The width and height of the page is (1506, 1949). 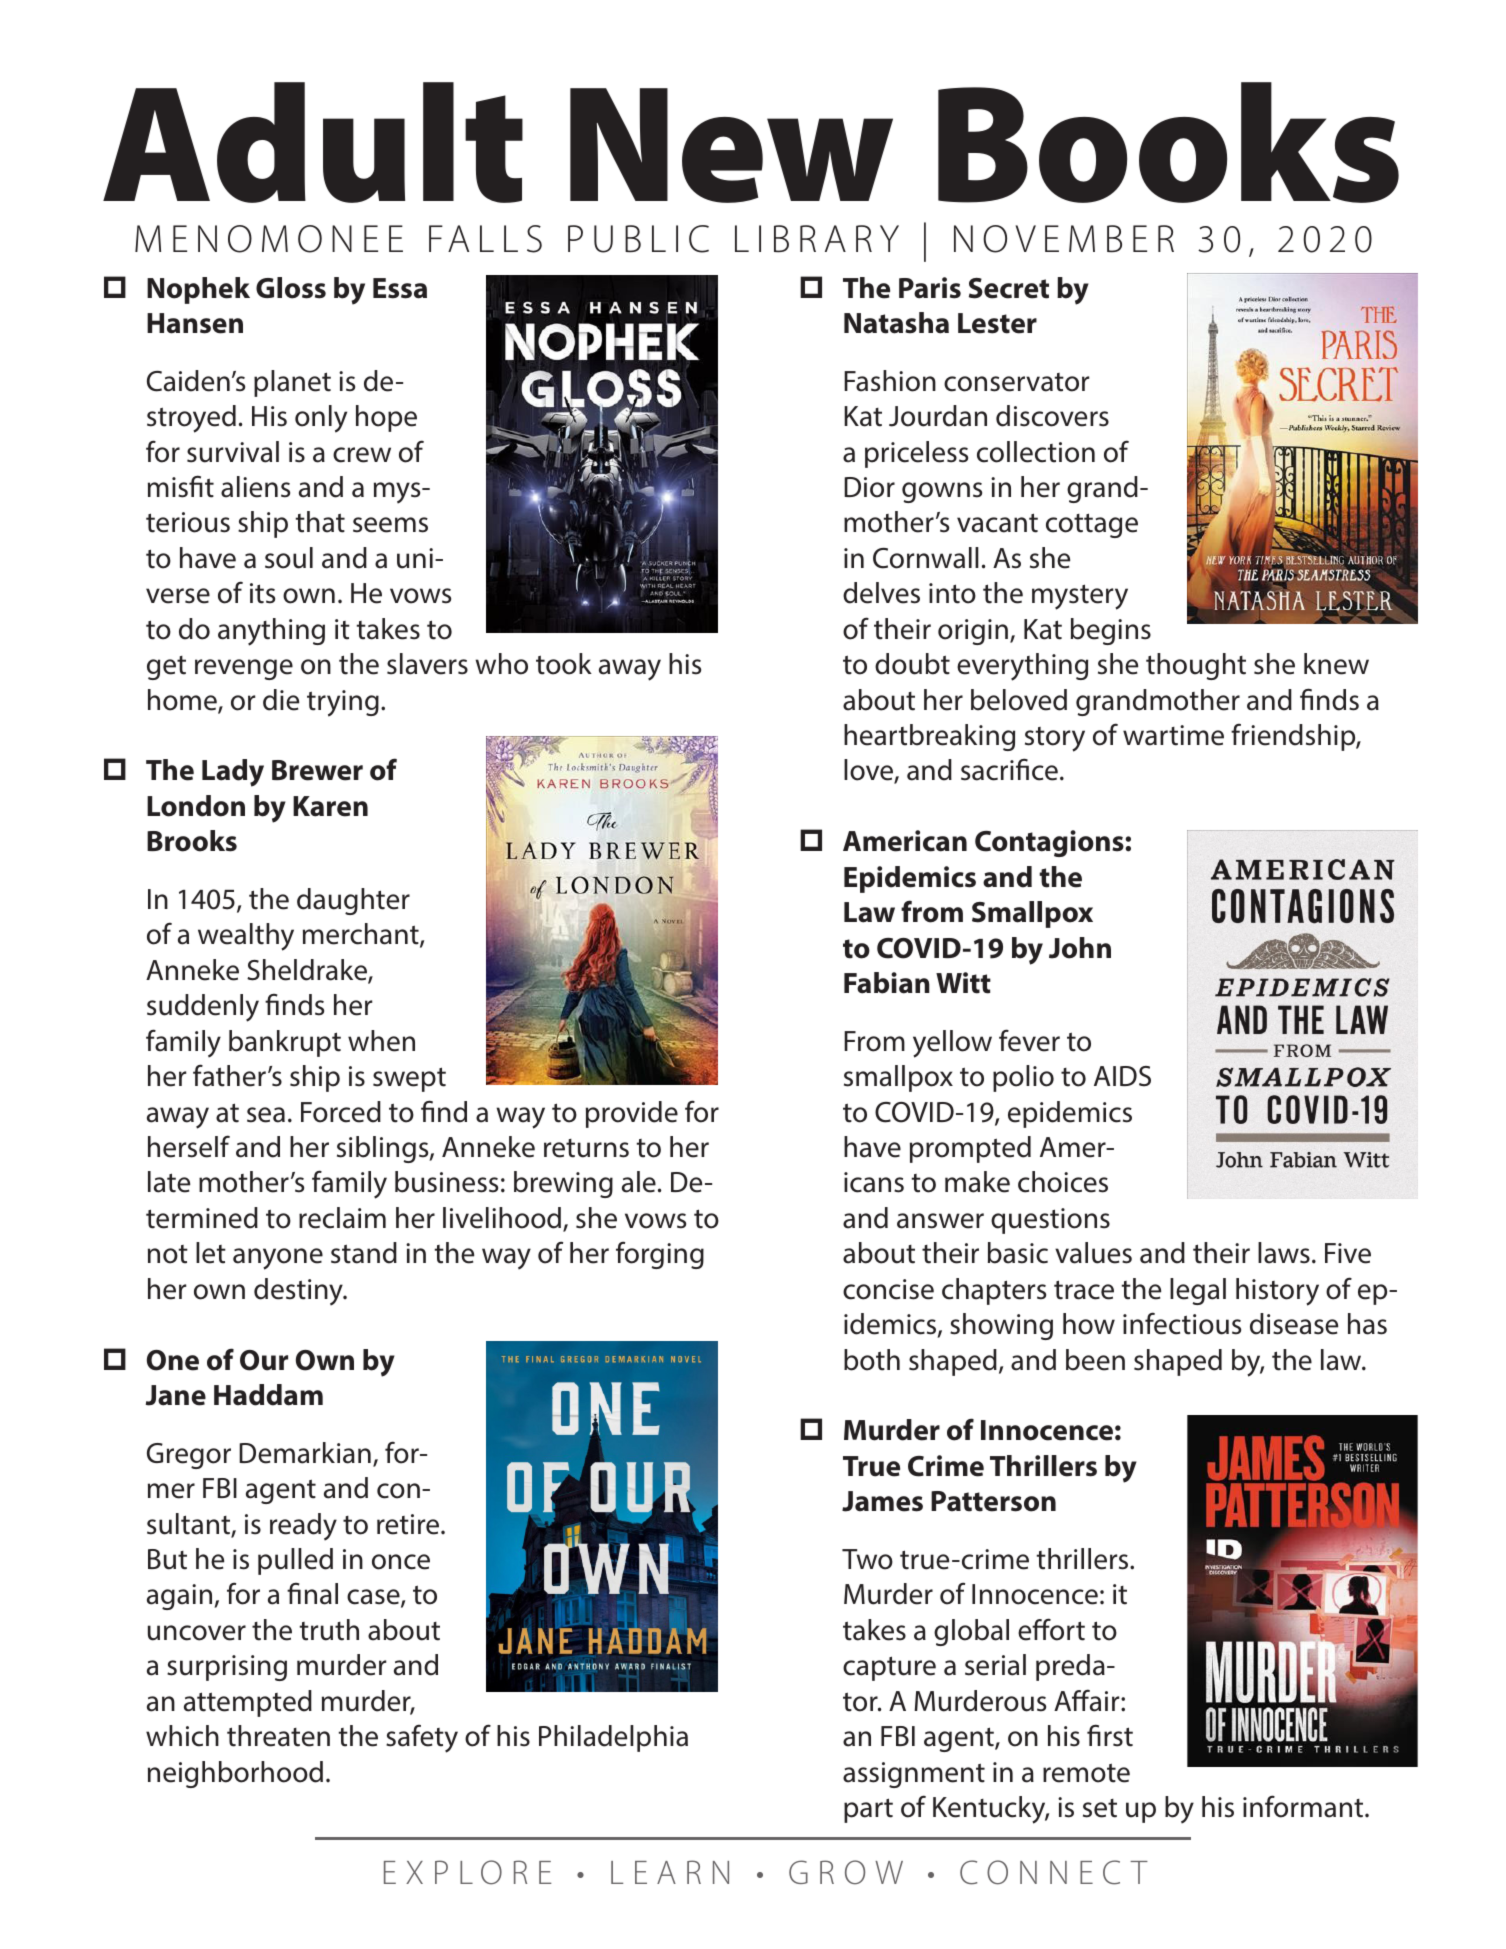 I want to click on Sheldrake, so click(x=308, y=971).
